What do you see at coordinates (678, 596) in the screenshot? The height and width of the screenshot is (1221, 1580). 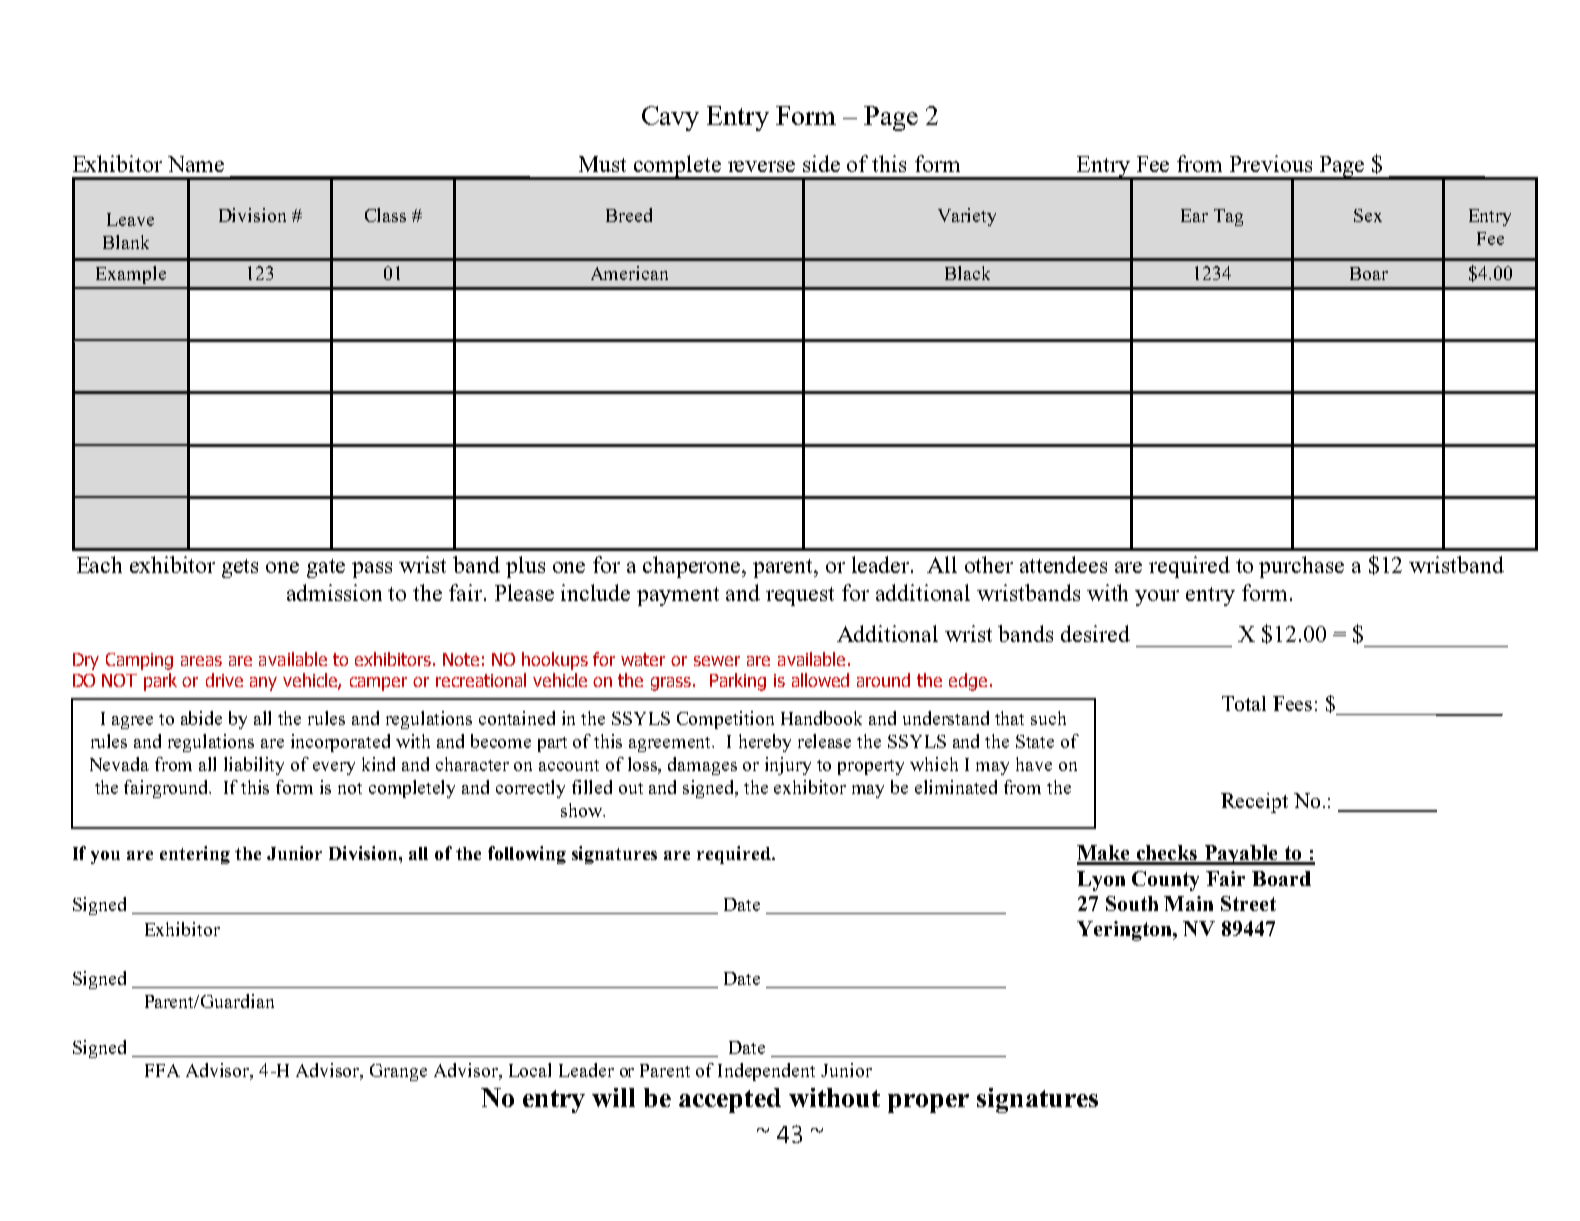 I see `payment` at bounding box center [678, 596].
